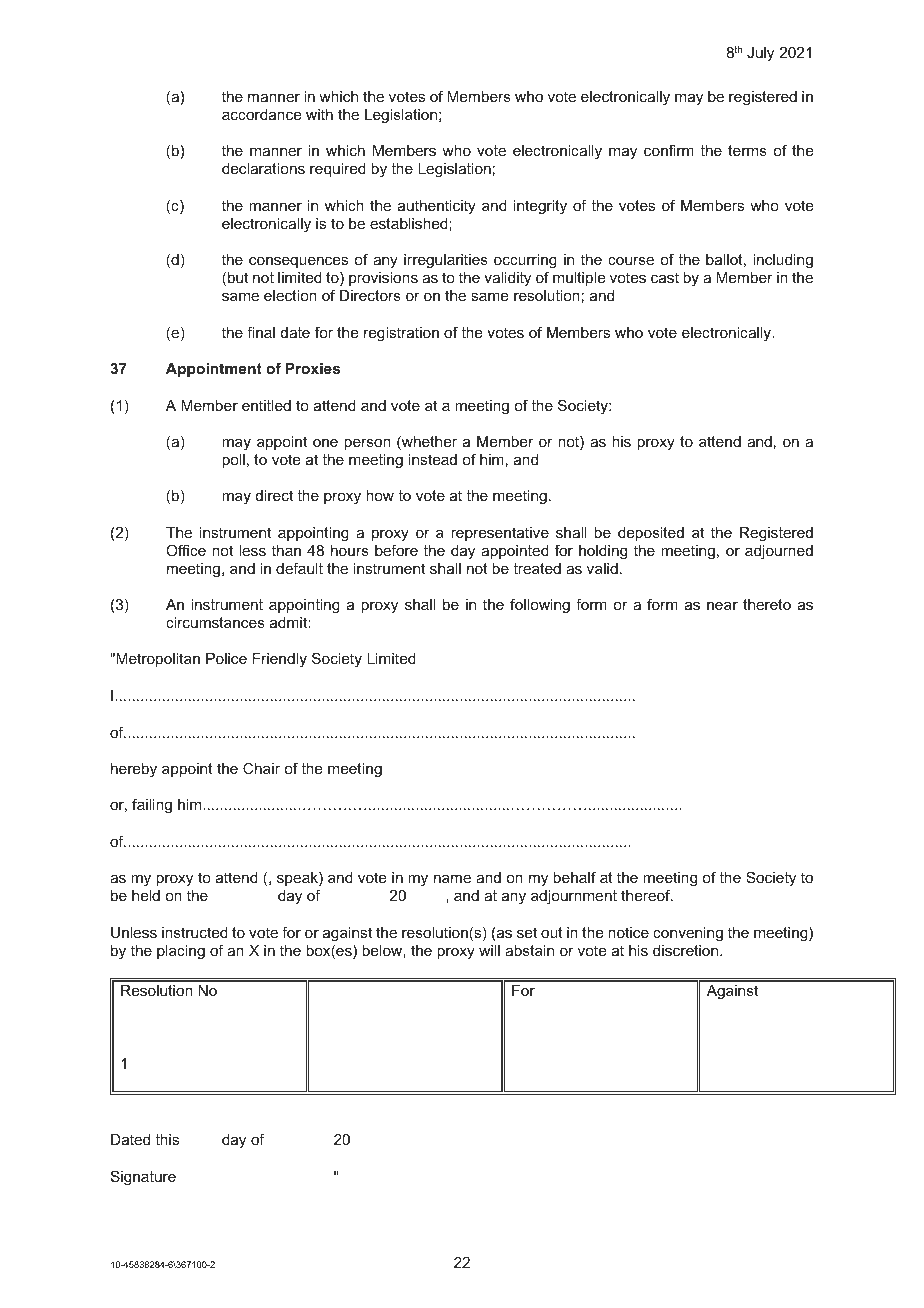  I want to click on name, so click(452, 879).
